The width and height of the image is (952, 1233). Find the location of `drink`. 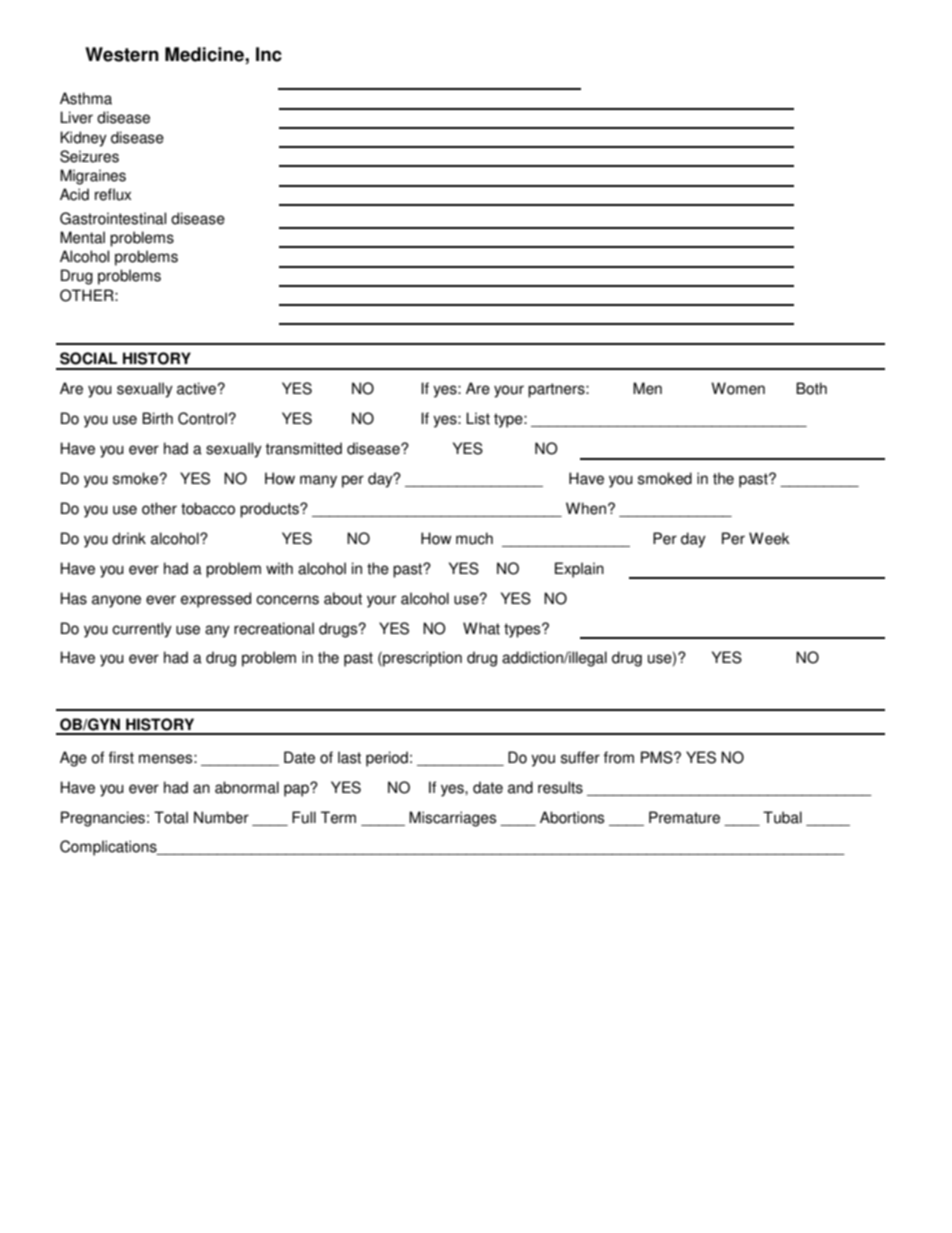

drink is located at coordinates (129, 538).
